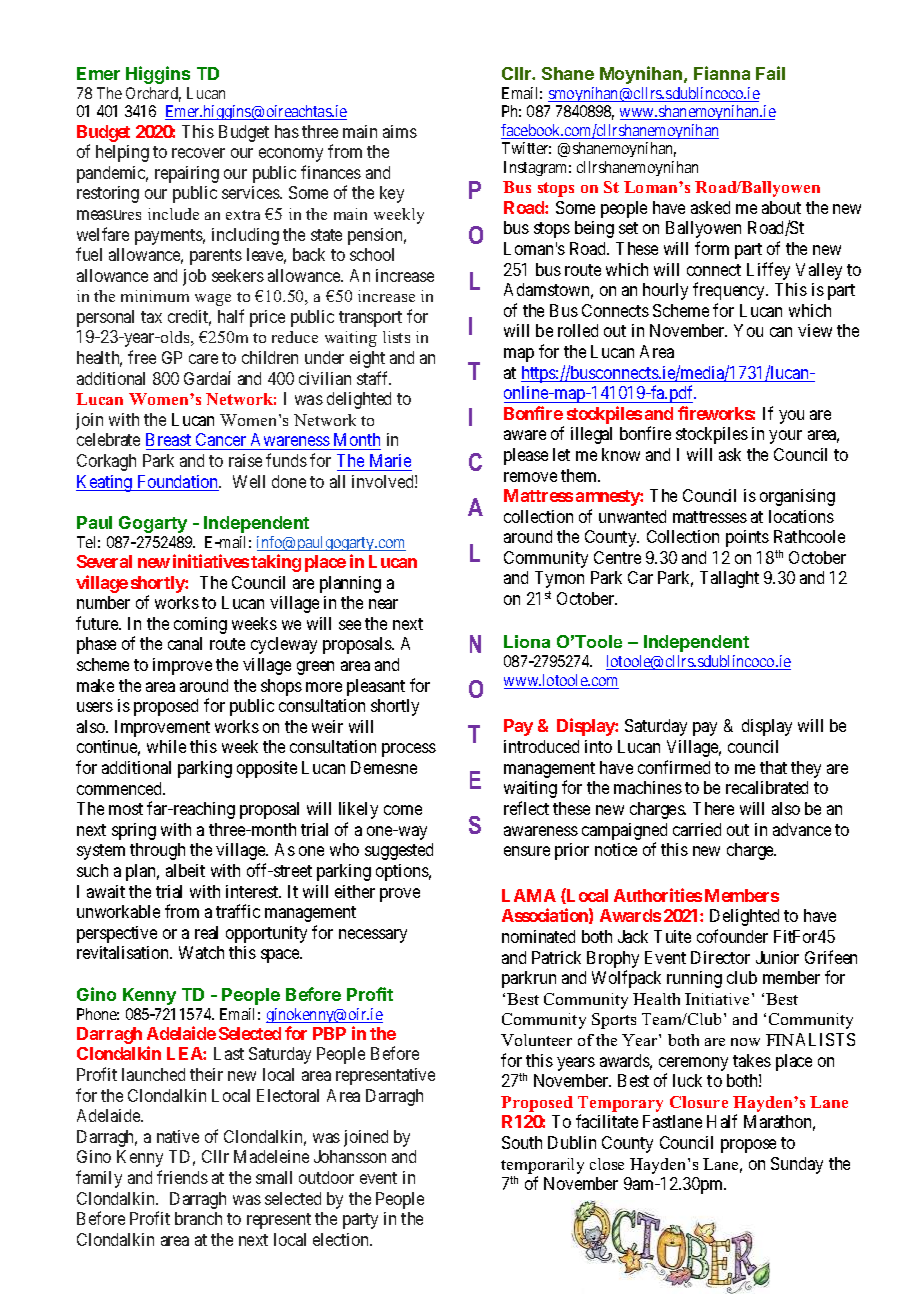  I want to click on that, so click(773, 767).
